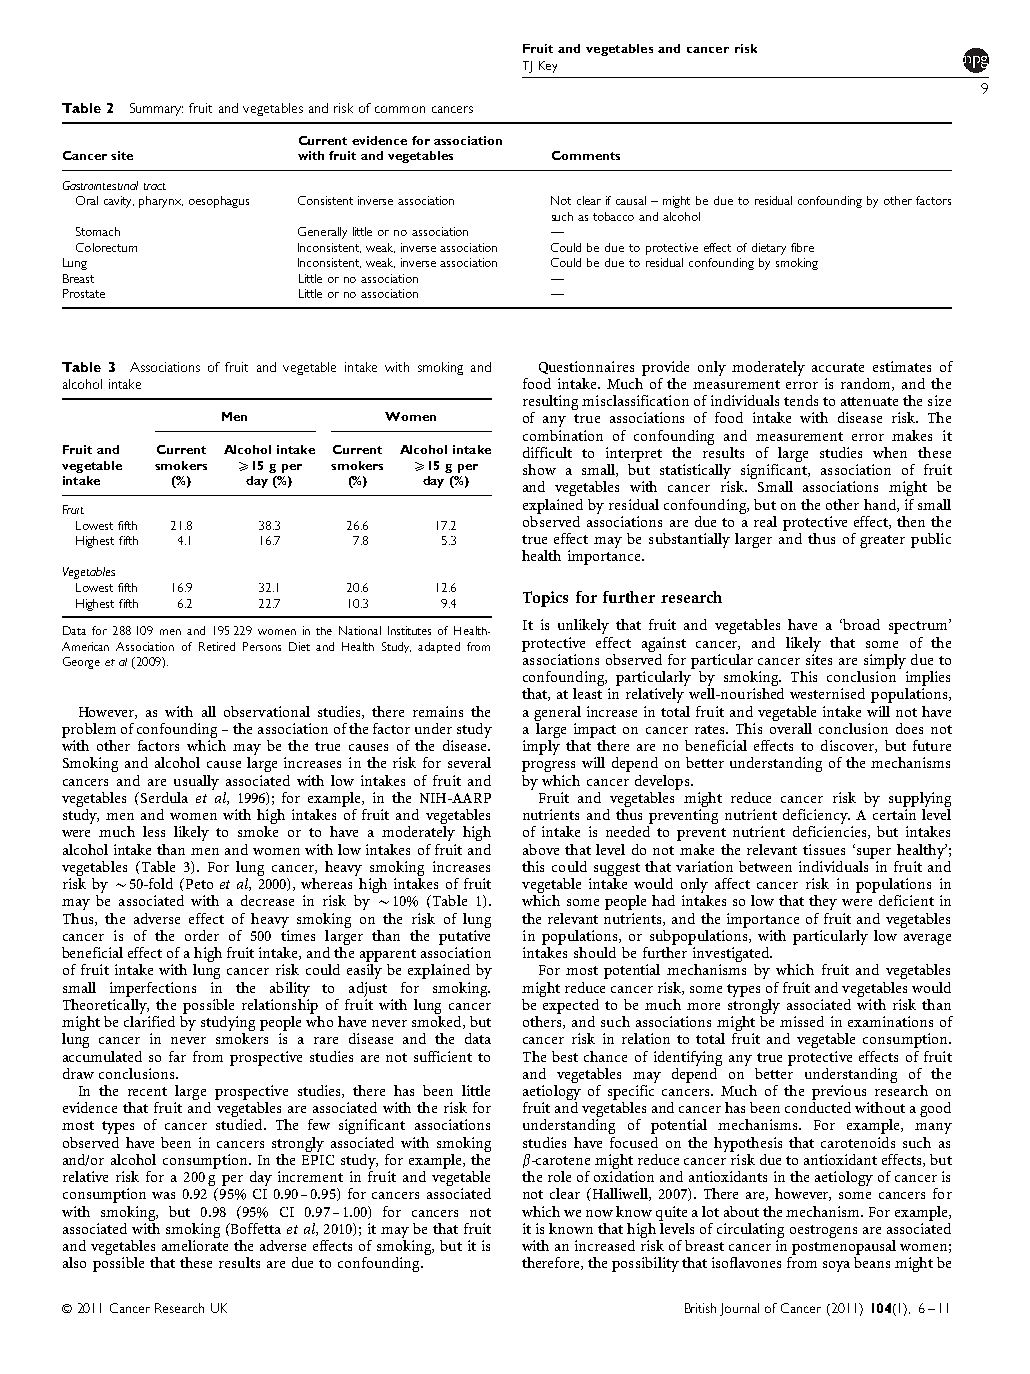  I want to click on Summary, so click(156, 109).
